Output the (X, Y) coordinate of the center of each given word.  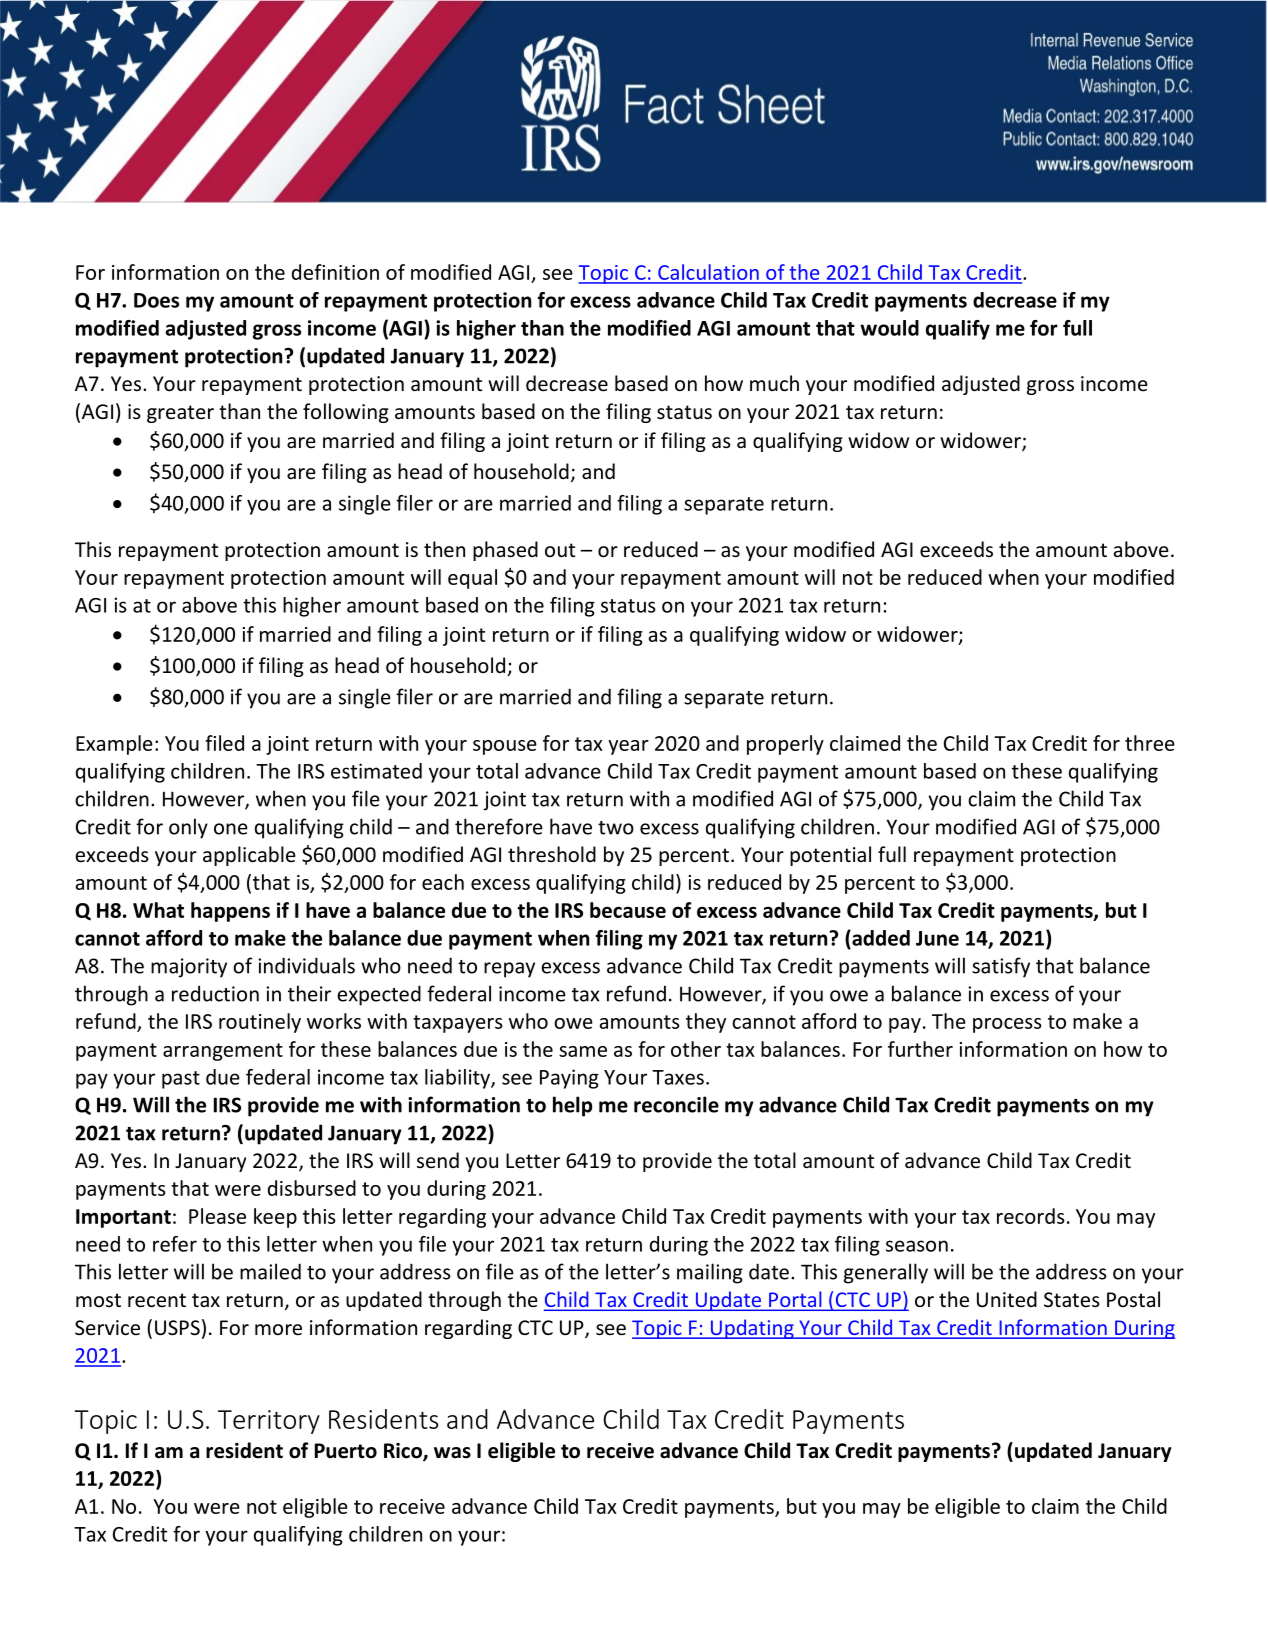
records (1031, 1216)
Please (217, 1216)
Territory (269, 1422)
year (628, 747)
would (889, 328)
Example (114, 745)
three (1150, 743)
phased (505, 551)
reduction (215, 993)
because (628, 910)
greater (180, 414)
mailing (710, 1273)
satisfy (1001, 967)
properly (785, 745)
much (774, 383)
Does (156, 300)
